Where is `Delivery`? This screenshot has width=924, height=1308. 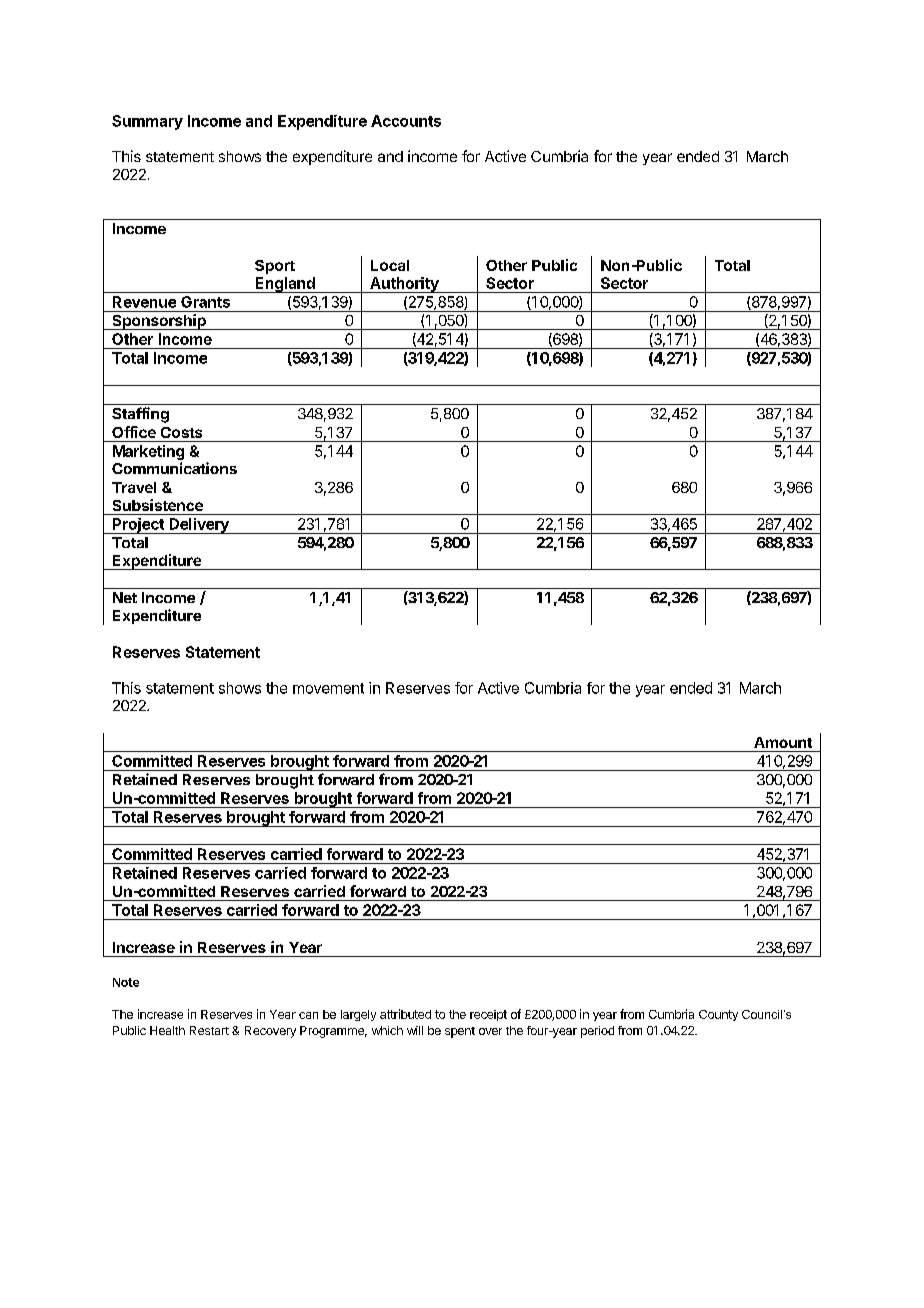 Delivery is located at coordinates (199, 526).
